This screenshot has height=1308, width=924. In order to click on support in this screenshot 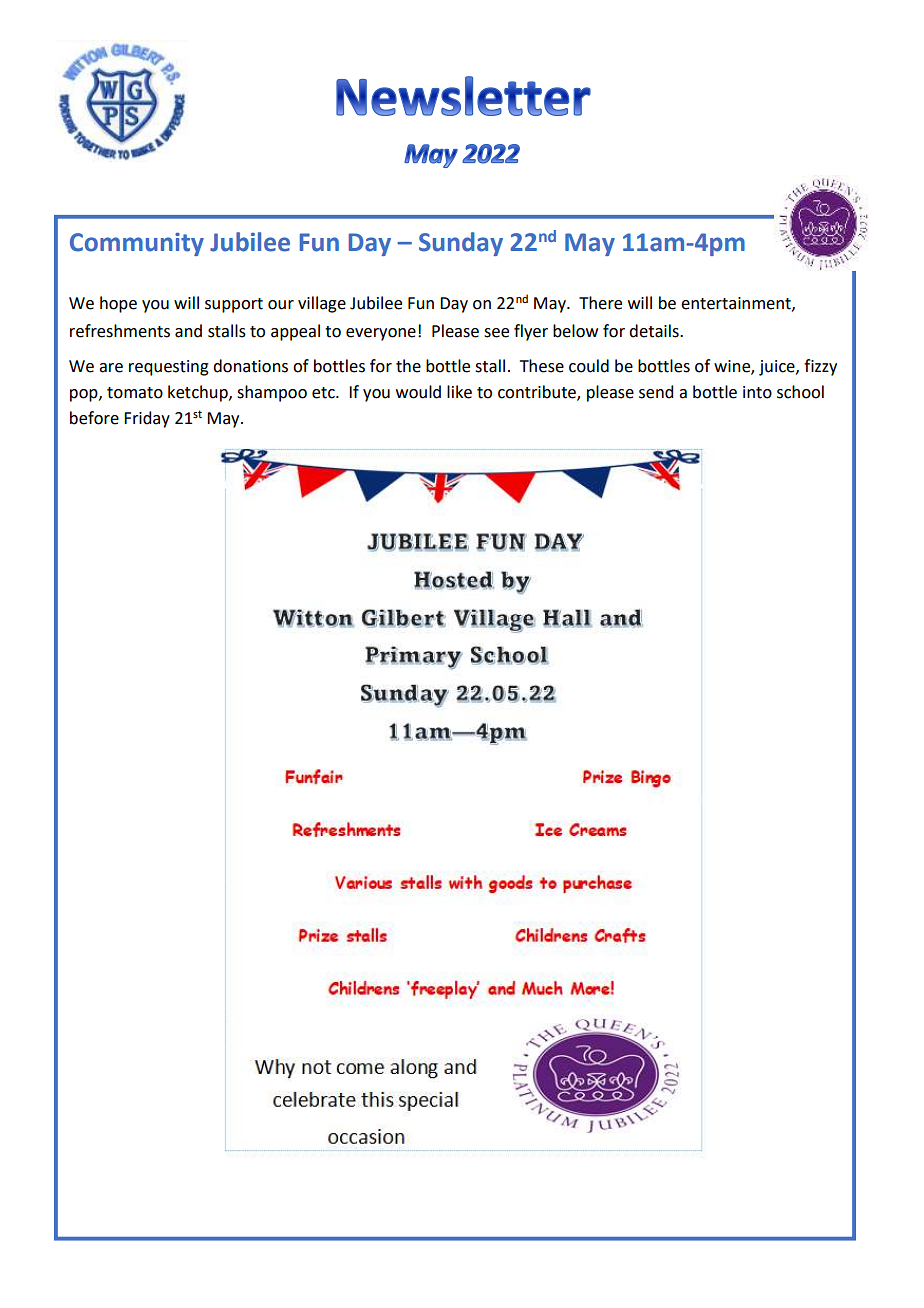, I will do `click(234, 305)`.
